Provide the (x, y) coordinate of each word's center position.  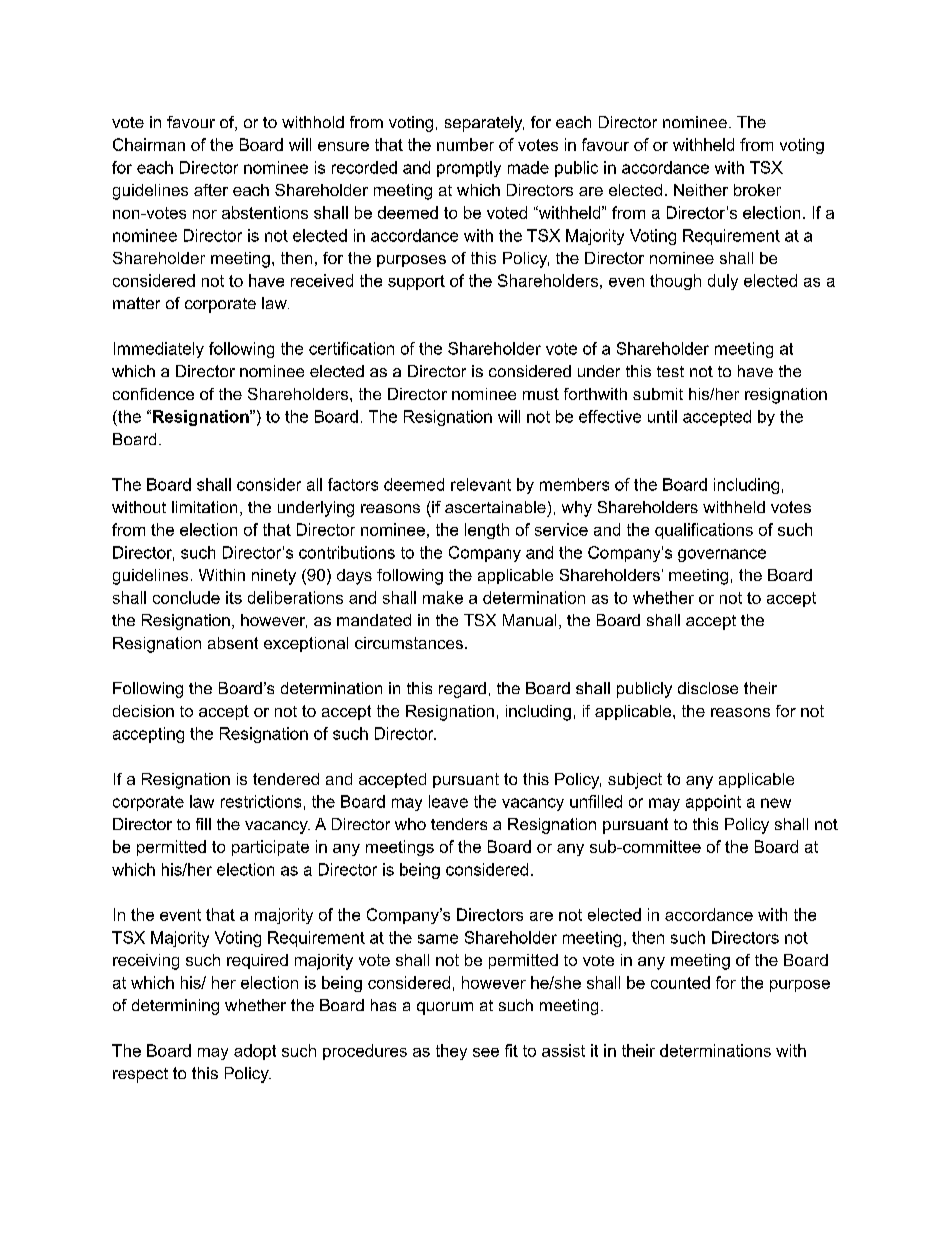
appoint (713, 803)
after (211, 190)
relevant (481, 484)
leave (448, 801)
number (465, 144)
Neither (701, 190)
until (662, 416)
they (451, 1052)
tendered (286, 779)
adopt (255, 1052)
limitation (204, 507)
